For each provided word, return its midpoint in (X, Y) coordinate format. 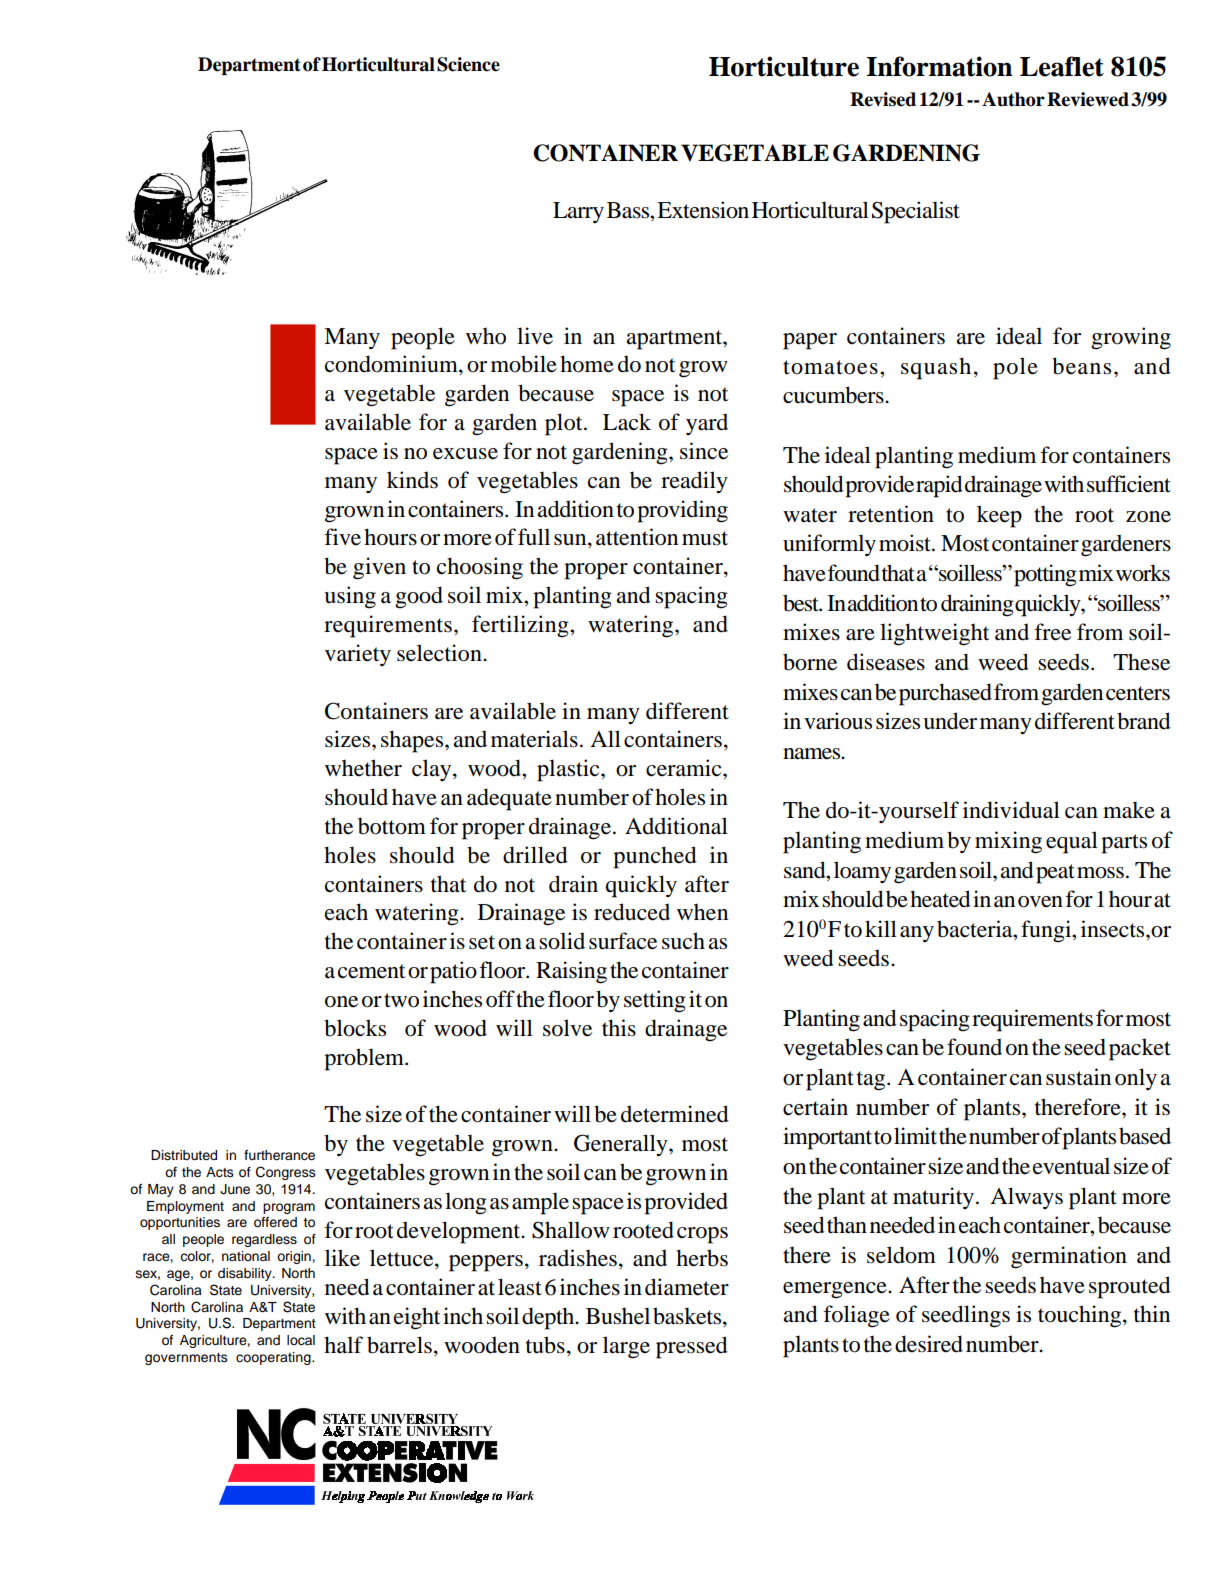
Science (468, 64)
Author (1013, 99)
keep (999, 516)
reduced (632, 912)
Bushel (618, 1316)
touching (1081, 1316)
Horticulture (784, 66)
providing (682, 511)
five (342, 537)
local (301, 1340)
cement (372, 971)
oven (1040, 902)
